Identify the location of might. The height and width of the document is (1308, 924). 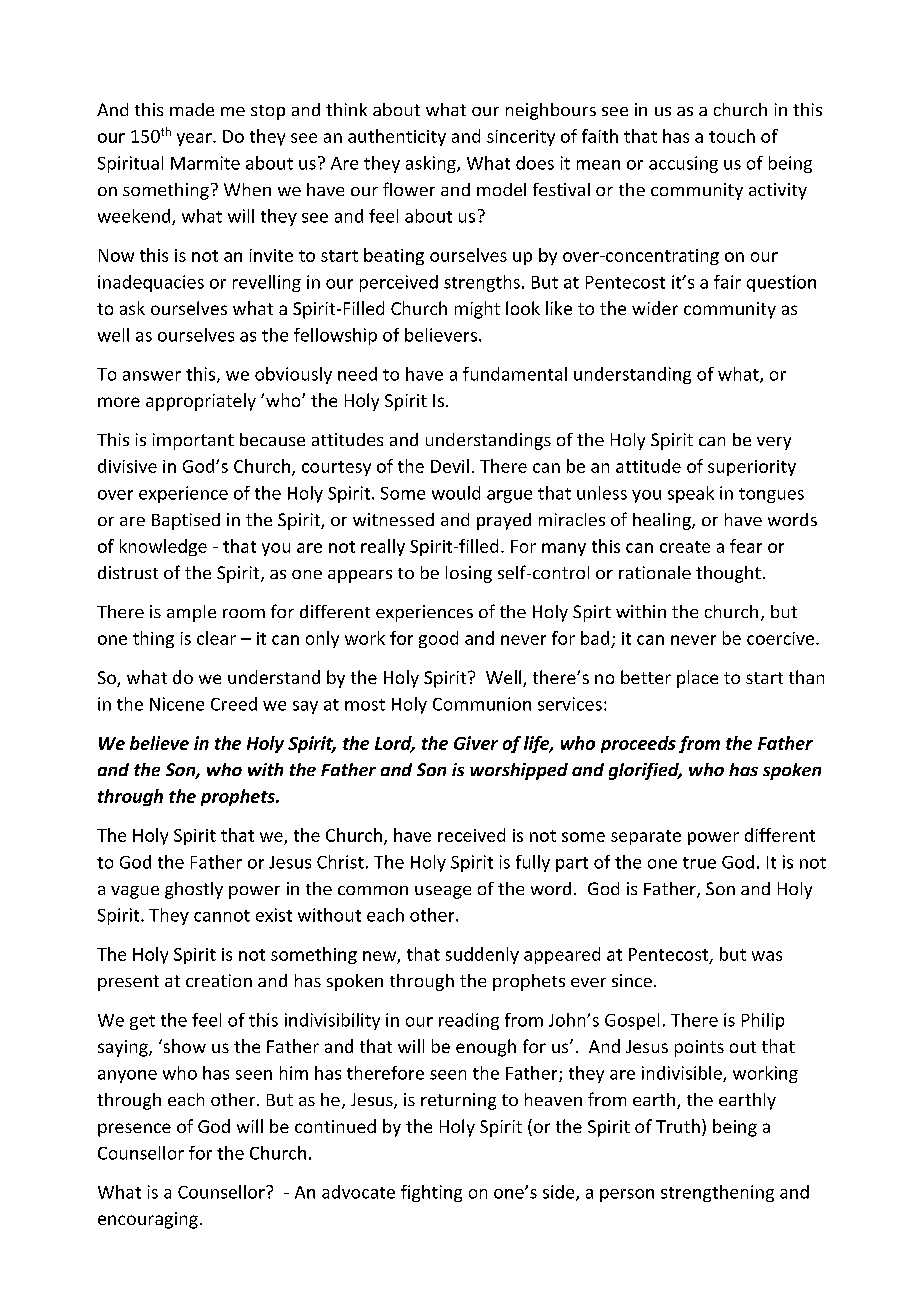
(477, 310).
